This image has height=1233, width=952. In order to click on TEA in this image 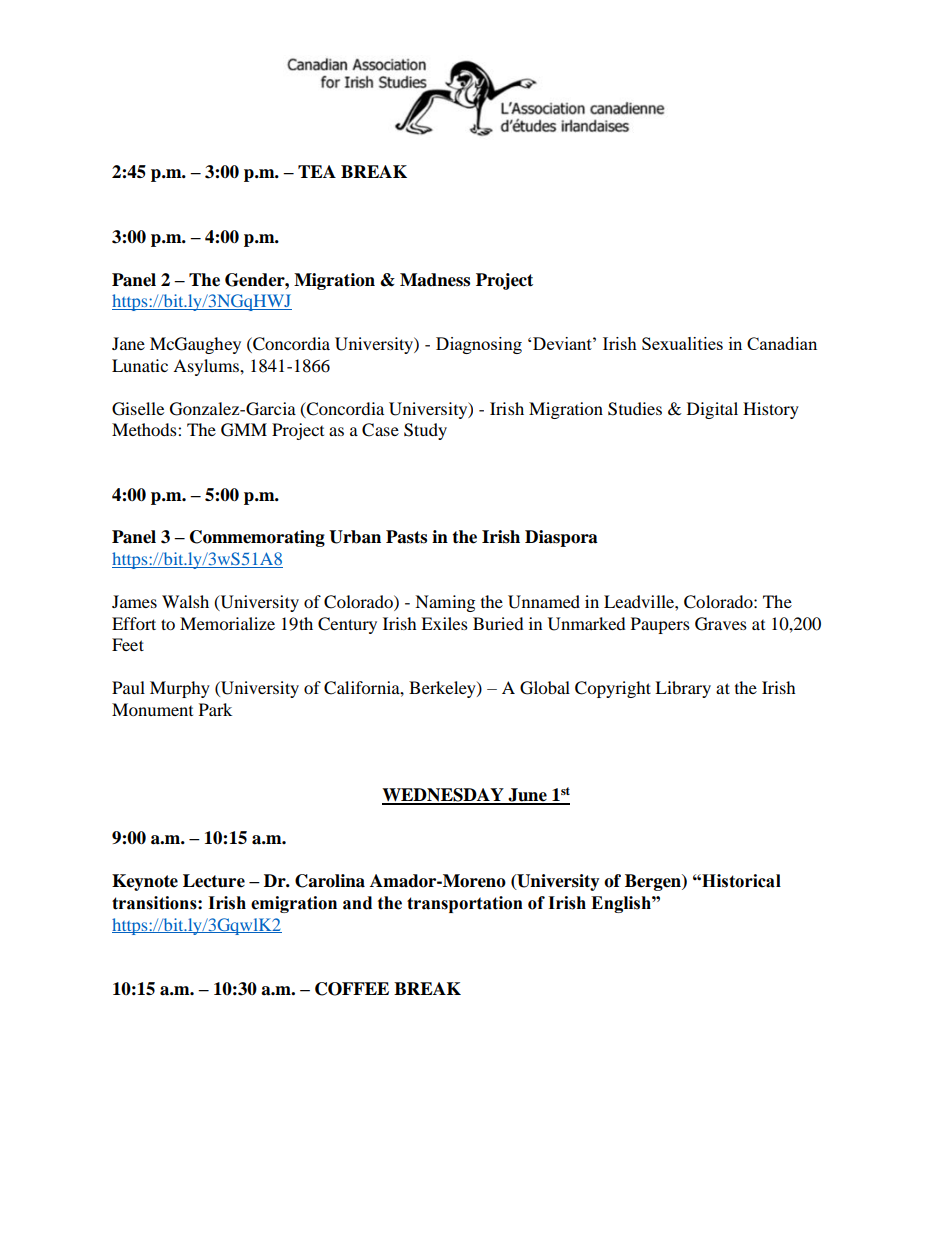, I will do `click(317, 171)`.
